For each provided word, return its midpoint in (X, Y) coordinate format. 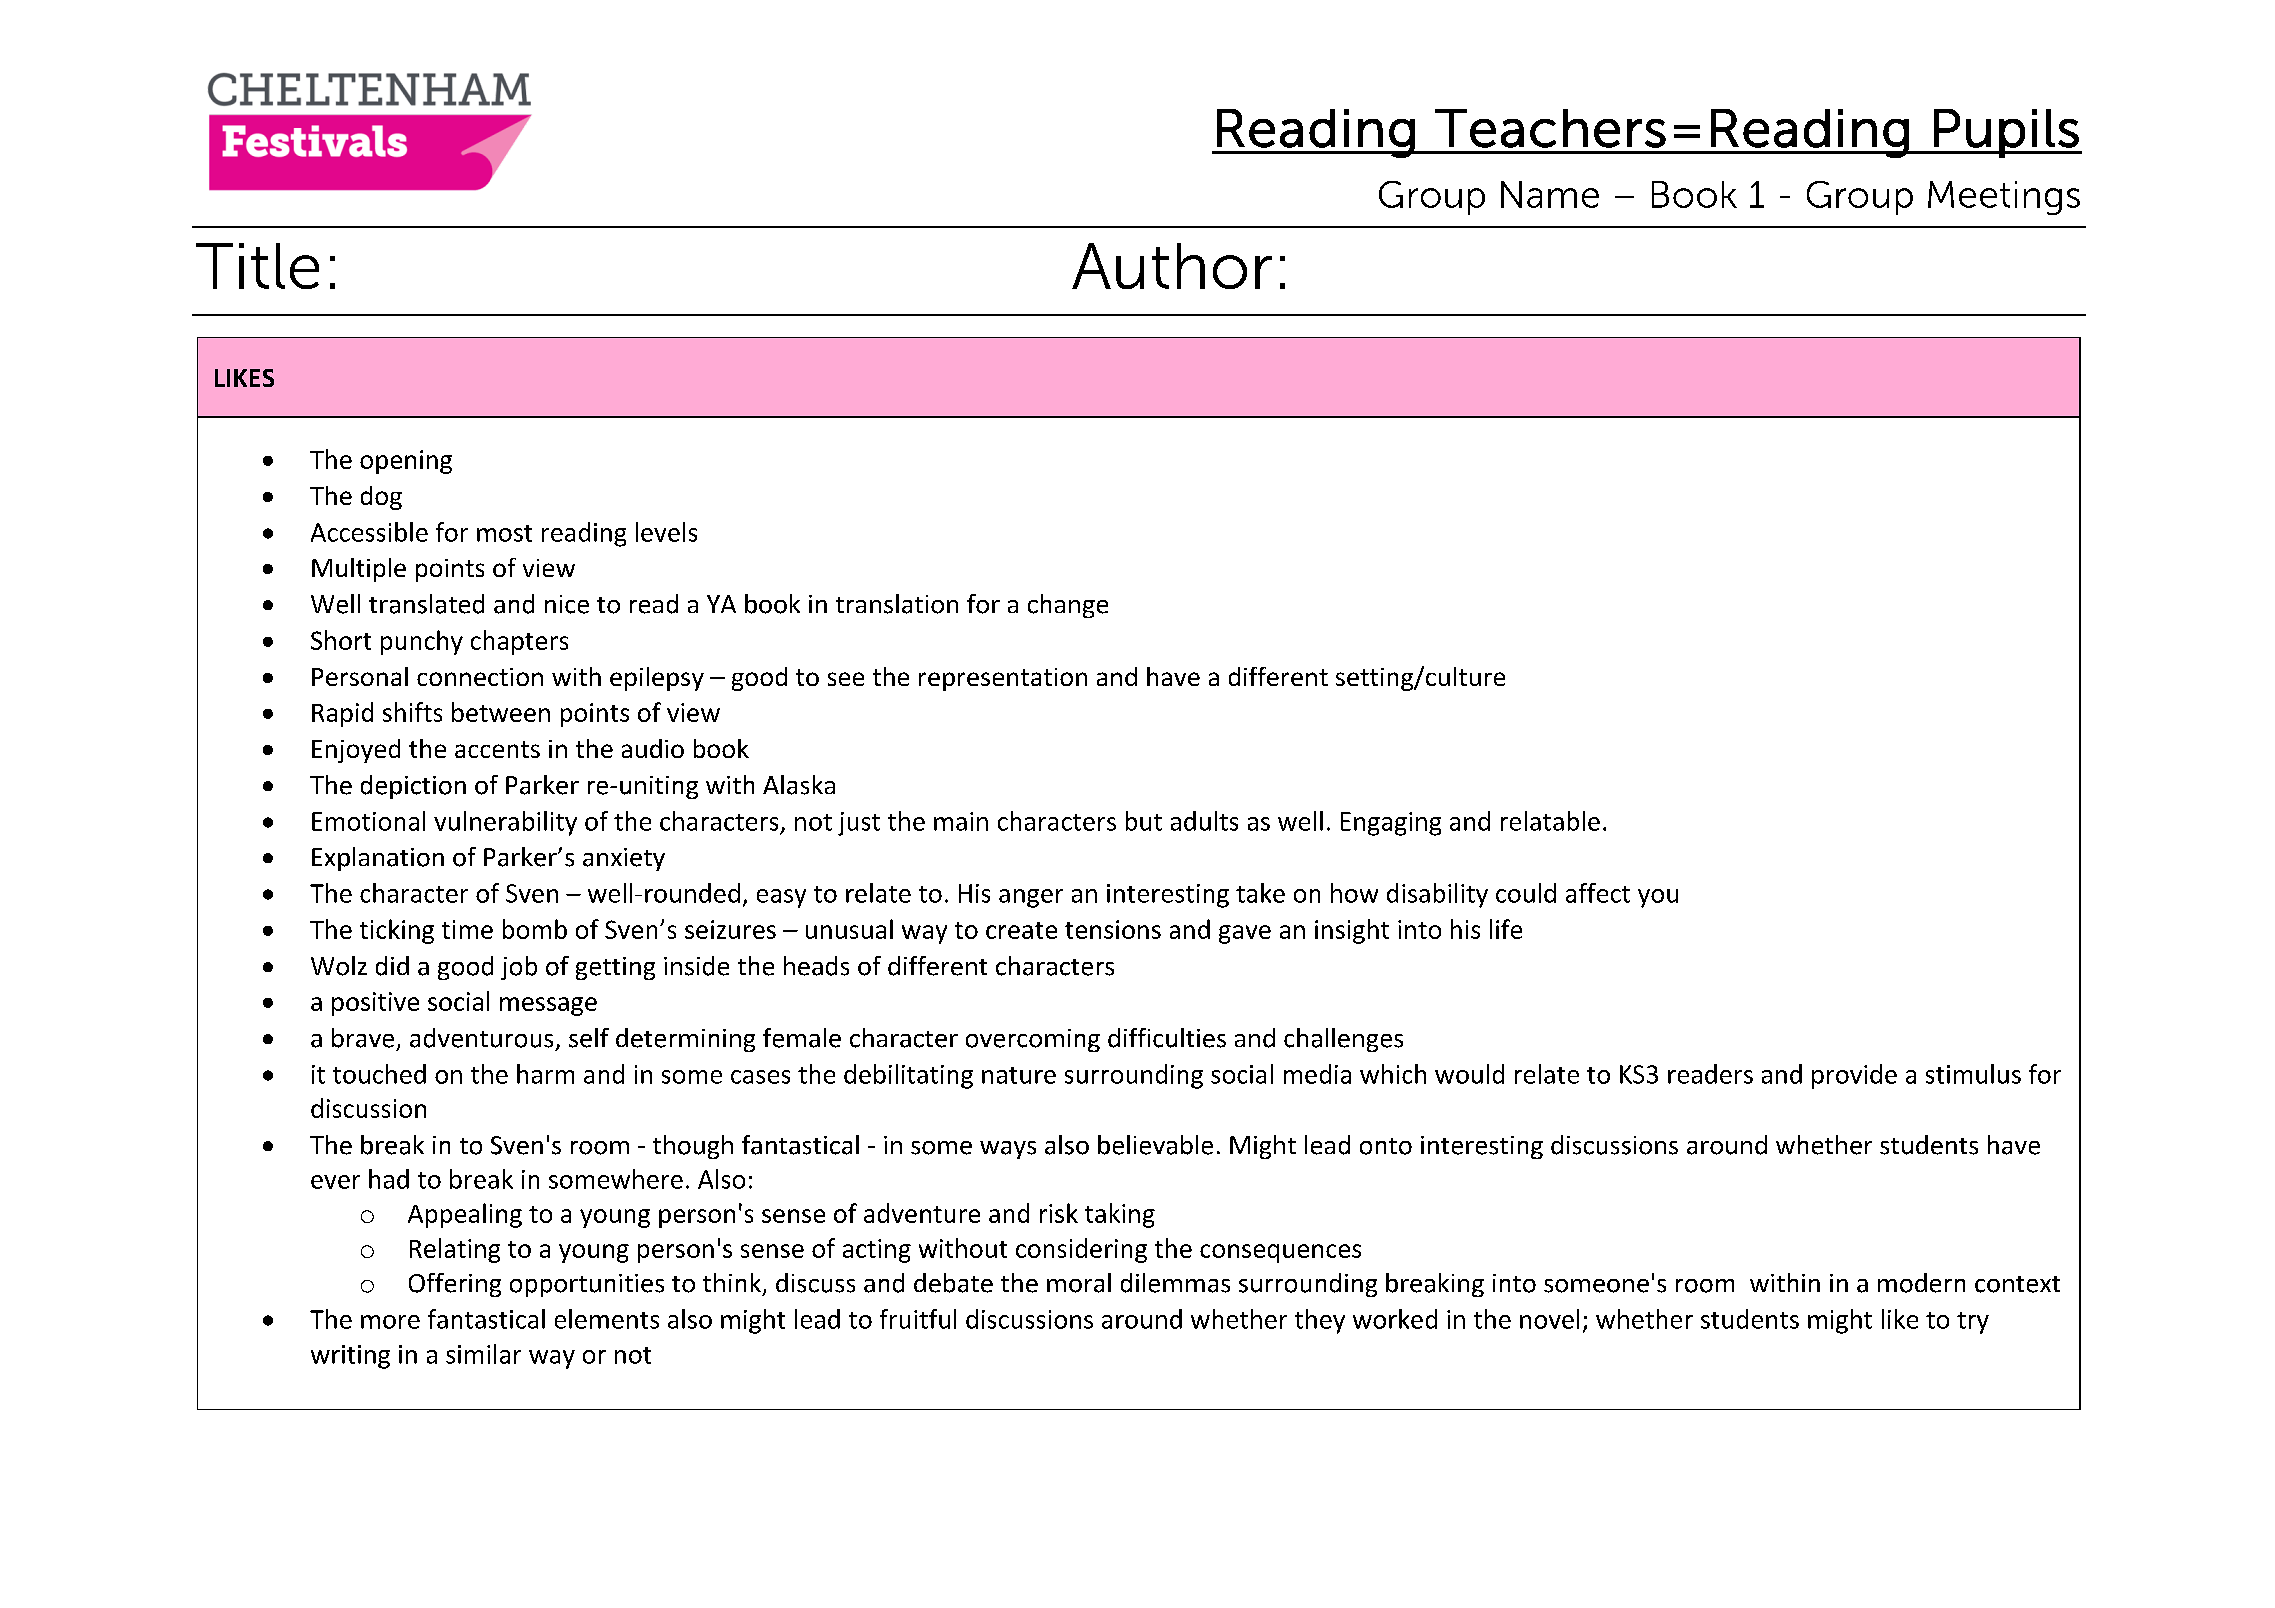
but (1144, 821)
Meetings (2004, 198)
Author (1172, 266)
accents (497, 749)
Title (257, 266)
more (390, 1322)
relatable (1550, 821)
